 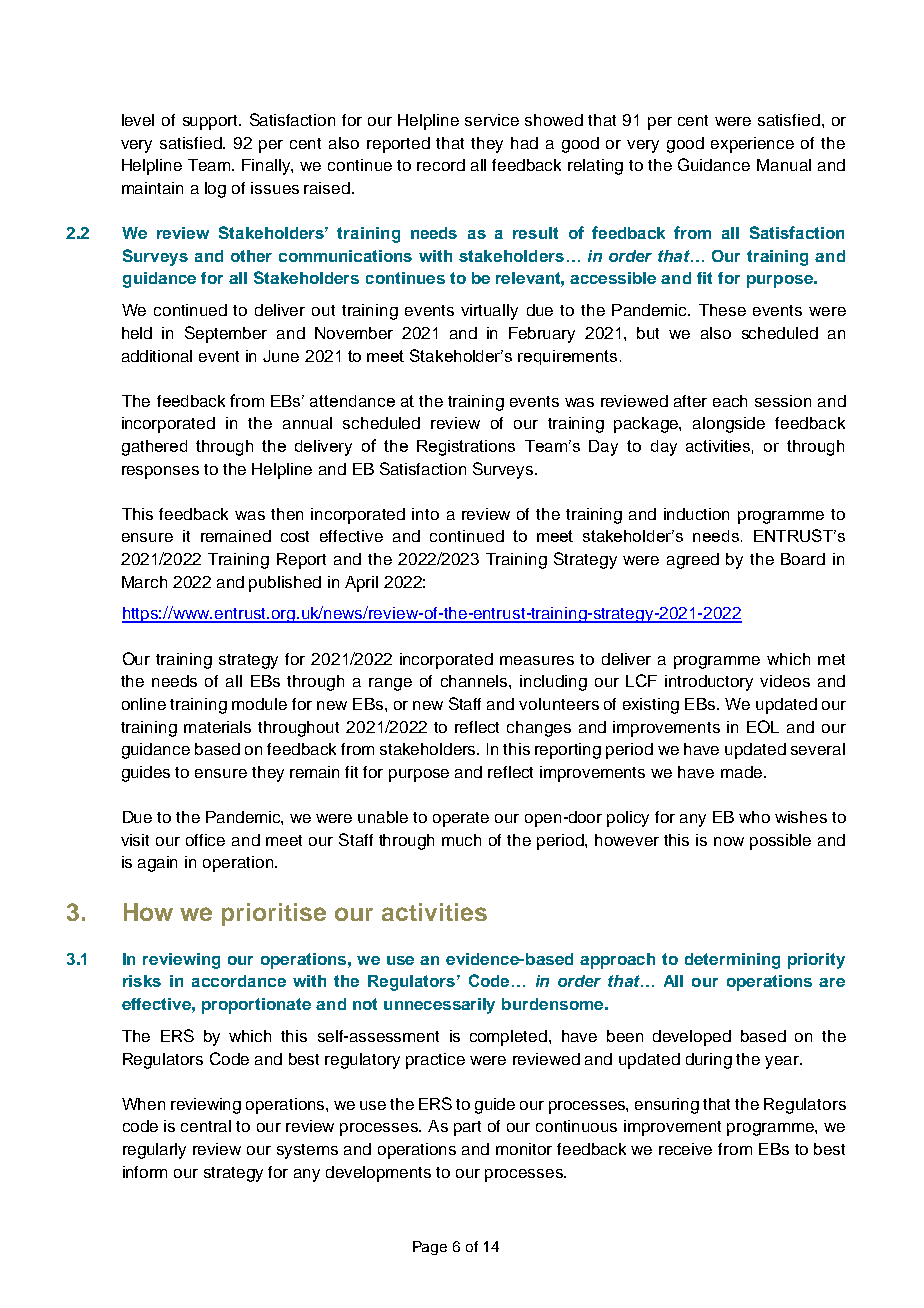 What do you see at coordinates (425, 514) in the page?
I see `into` at bounding box center [425, 514].
